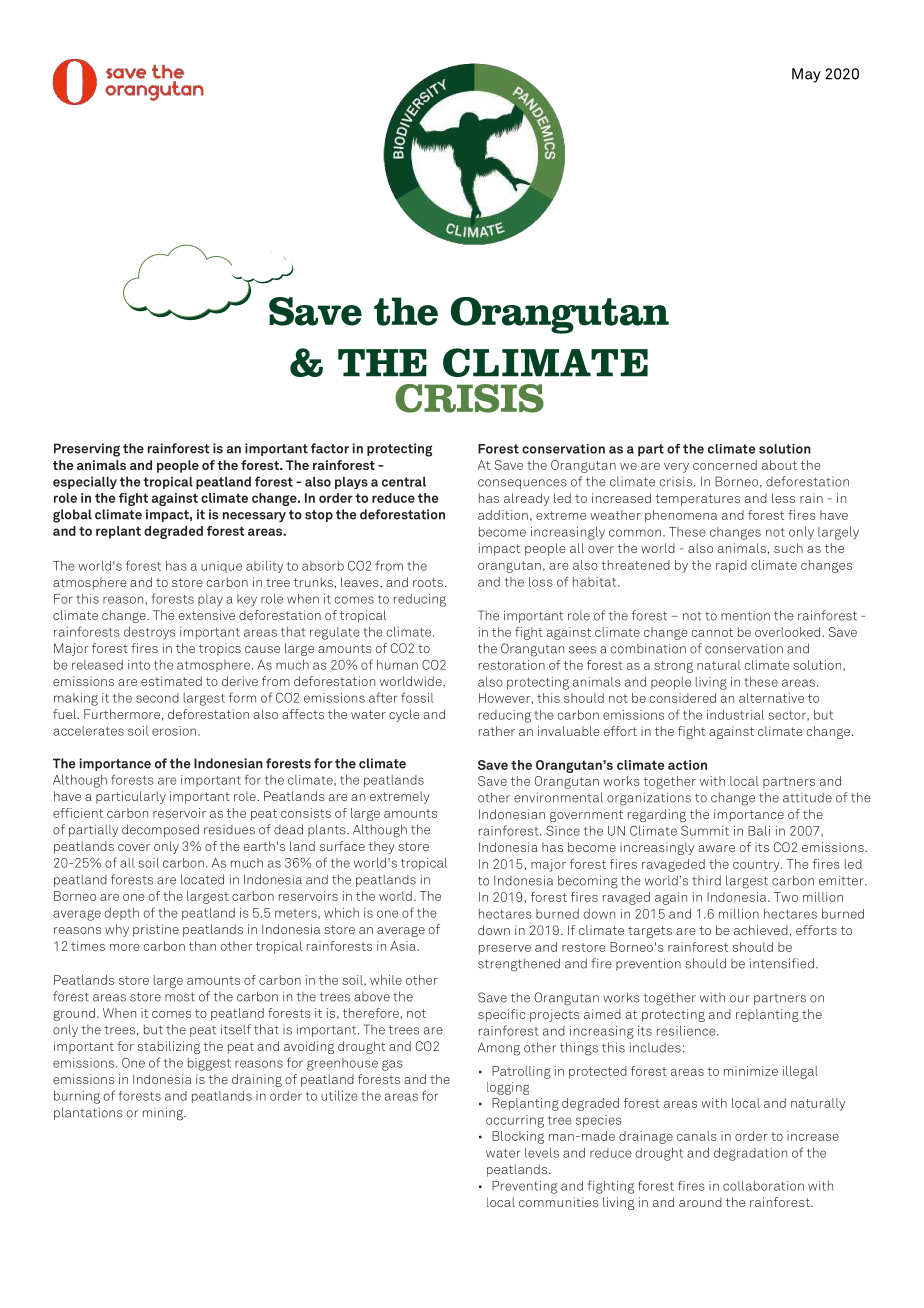 The image size is (924, 1308). Describe the element at coordinates (87, 450) in the page. I see `Preserving` at that location.
